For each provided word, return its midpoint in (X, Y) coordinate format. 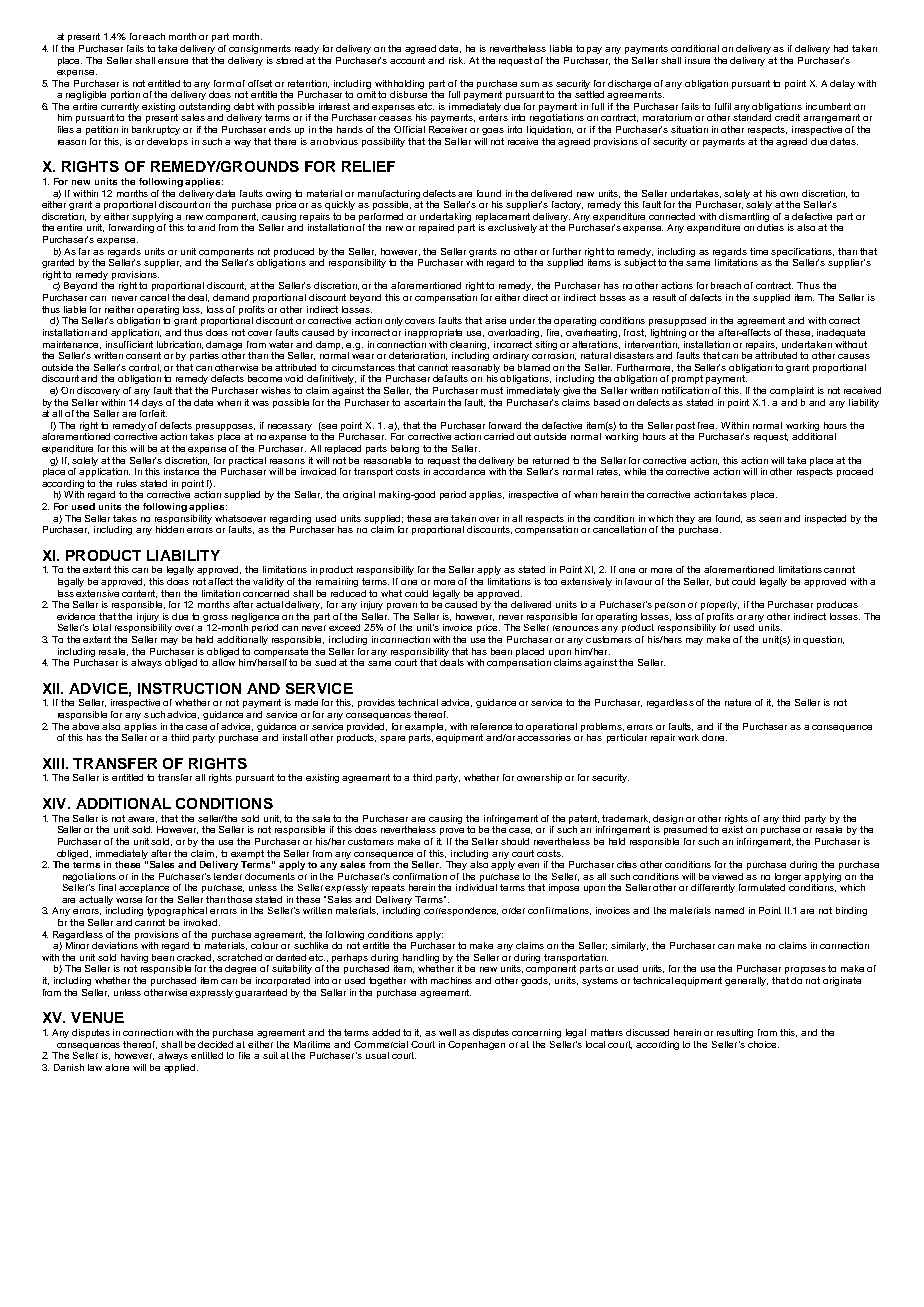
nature (738, 702)
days (152, 403)
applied (181, 1068)
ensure (173, 61)
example (425, 727)
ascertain (424, 402)
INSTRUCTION (189, 688)
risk (457, 60)
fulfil (723, 106)
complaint (792, 391)
